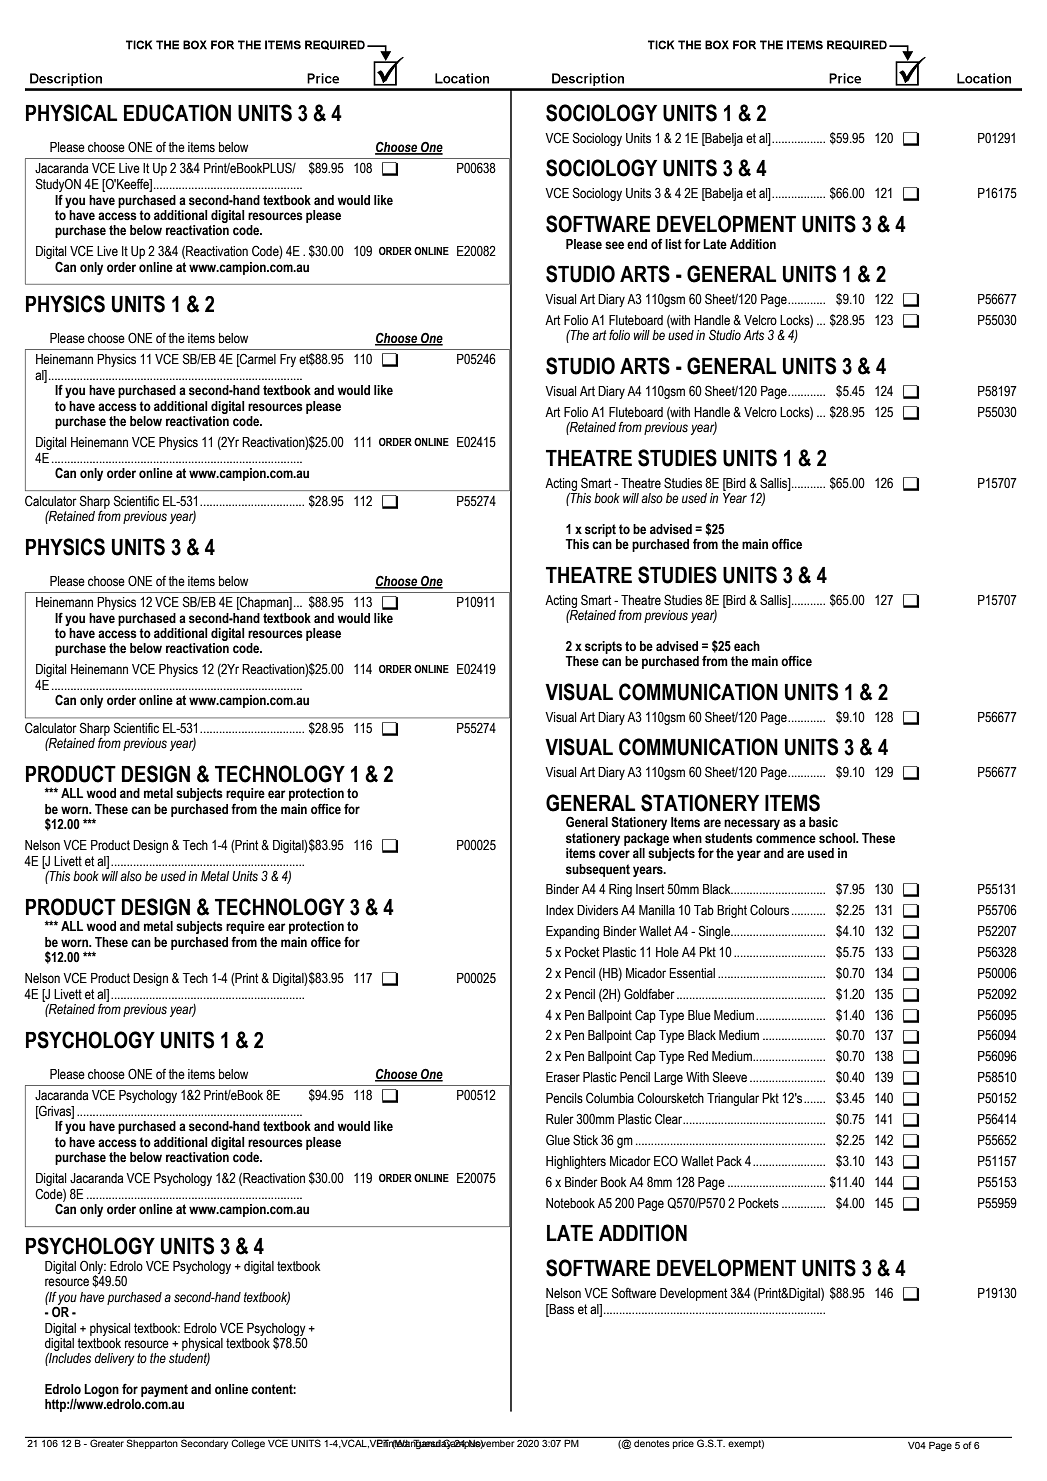 The image size is (1047, 1481). What do you see at coordinates (248, 1443) in the screenshot?
I see `College` at bounding box center [248, 1443].
